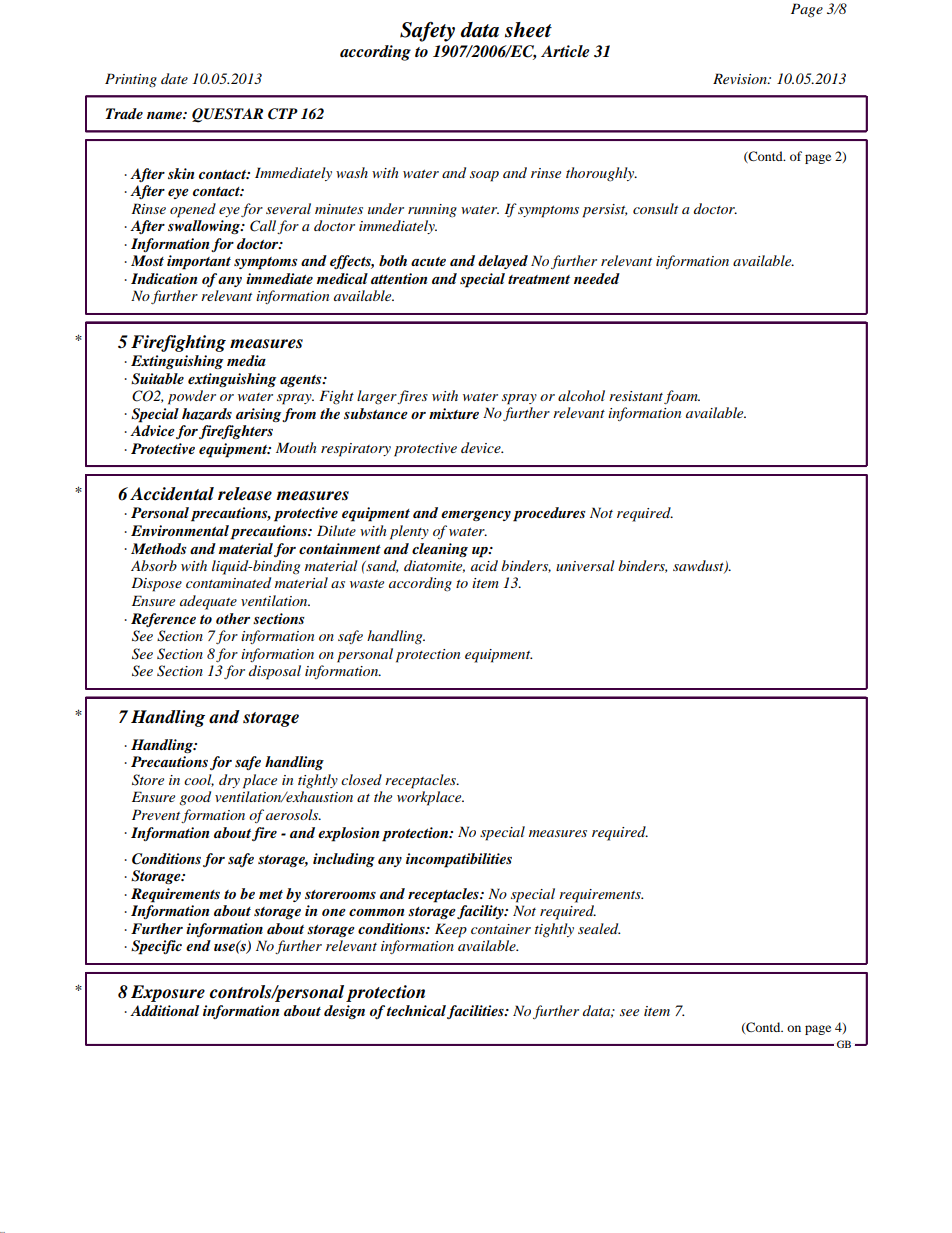 The width and height of the screenshot is (952, 1233). Describe the element at coordinates (168, 993) in the screenshot. I see `Exposure` at that location.
